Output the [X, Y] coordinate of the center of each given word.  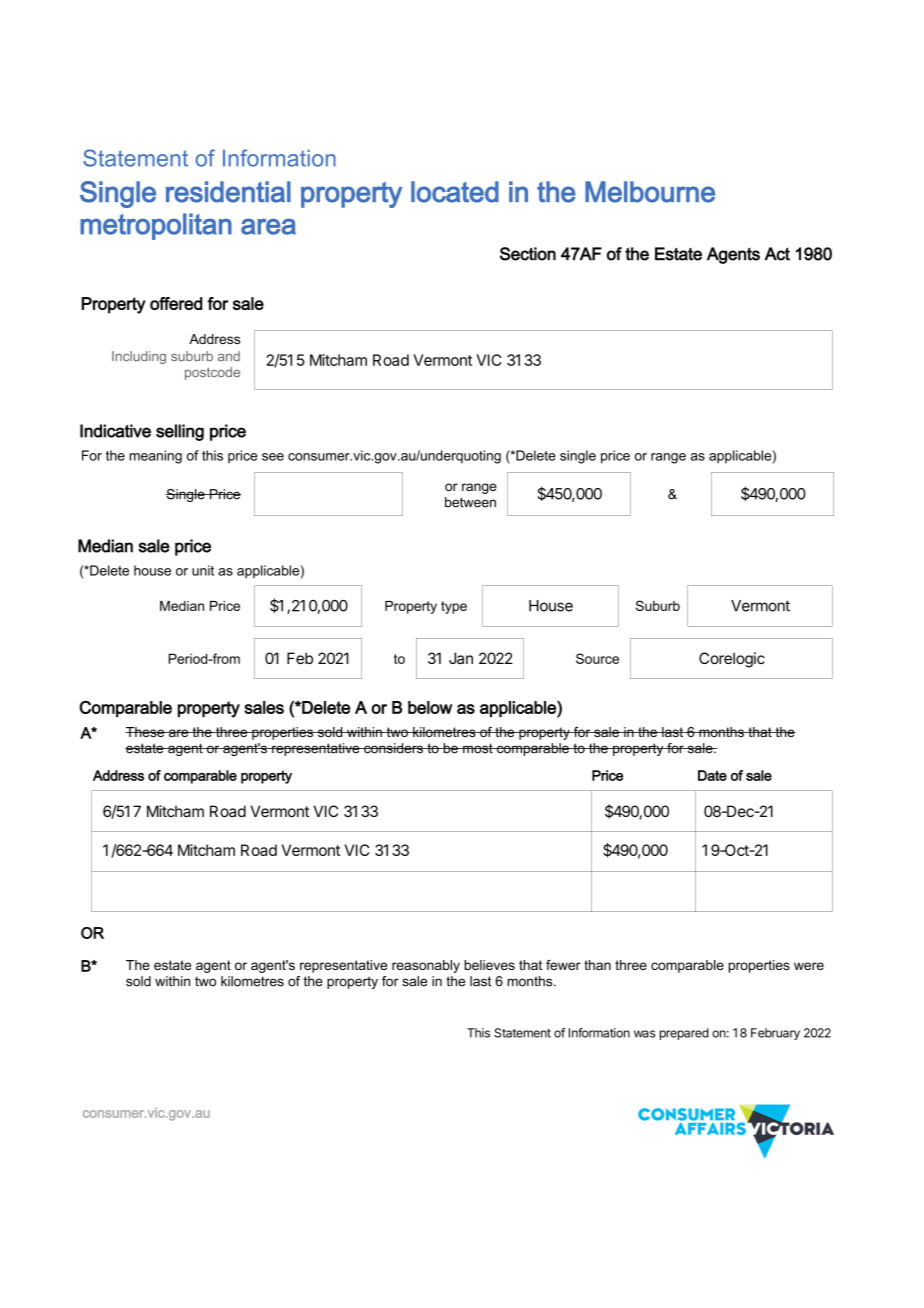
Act [777, 254]
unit [203, 570]
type [454, 607]
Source [597, 658]
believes [489, 965]
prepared [684, 1034]
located [455, 192]
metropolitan [156, 226]
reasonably [426, 966]
